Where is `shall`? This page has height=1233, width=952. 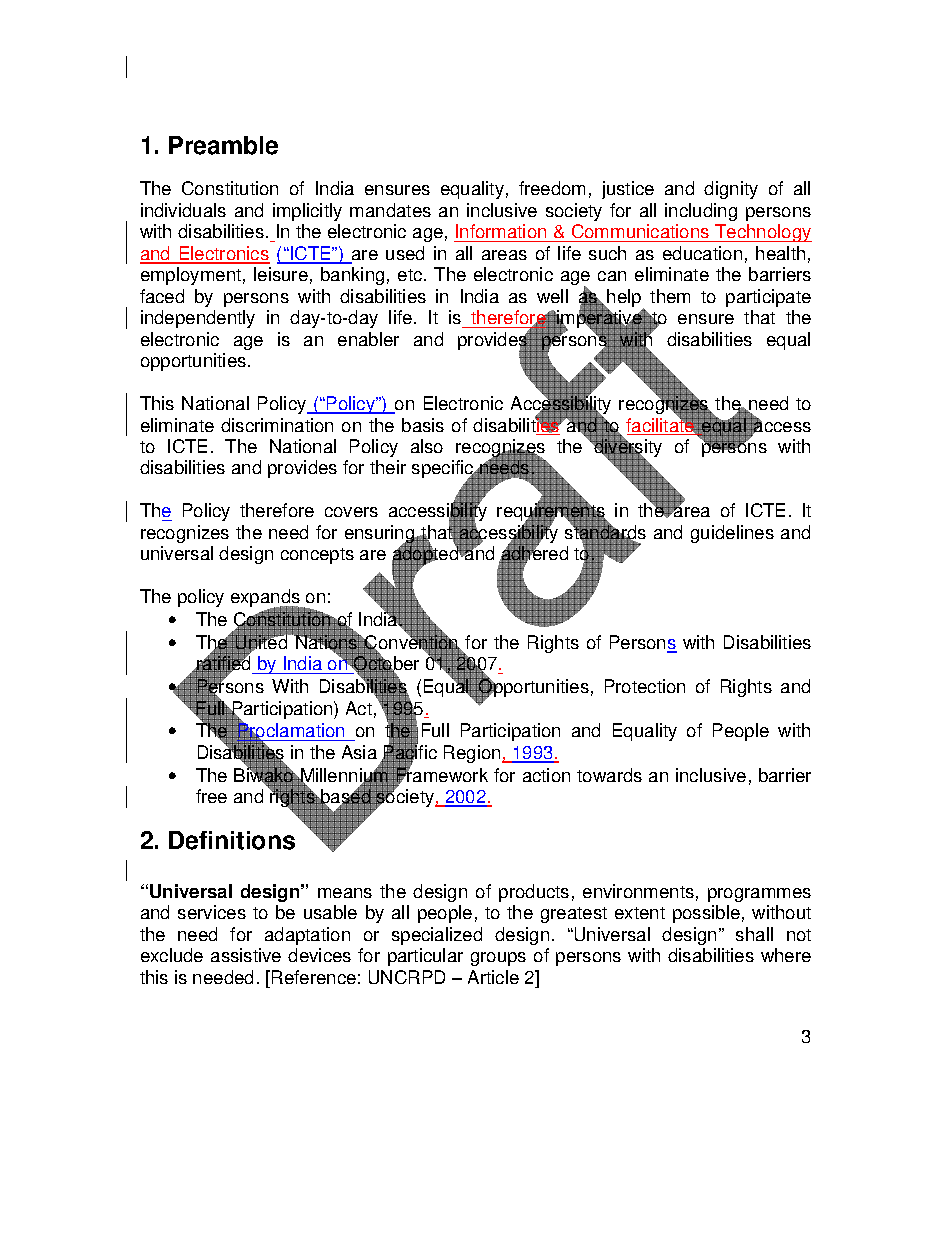
shall is located at coordinates (754, 934).
